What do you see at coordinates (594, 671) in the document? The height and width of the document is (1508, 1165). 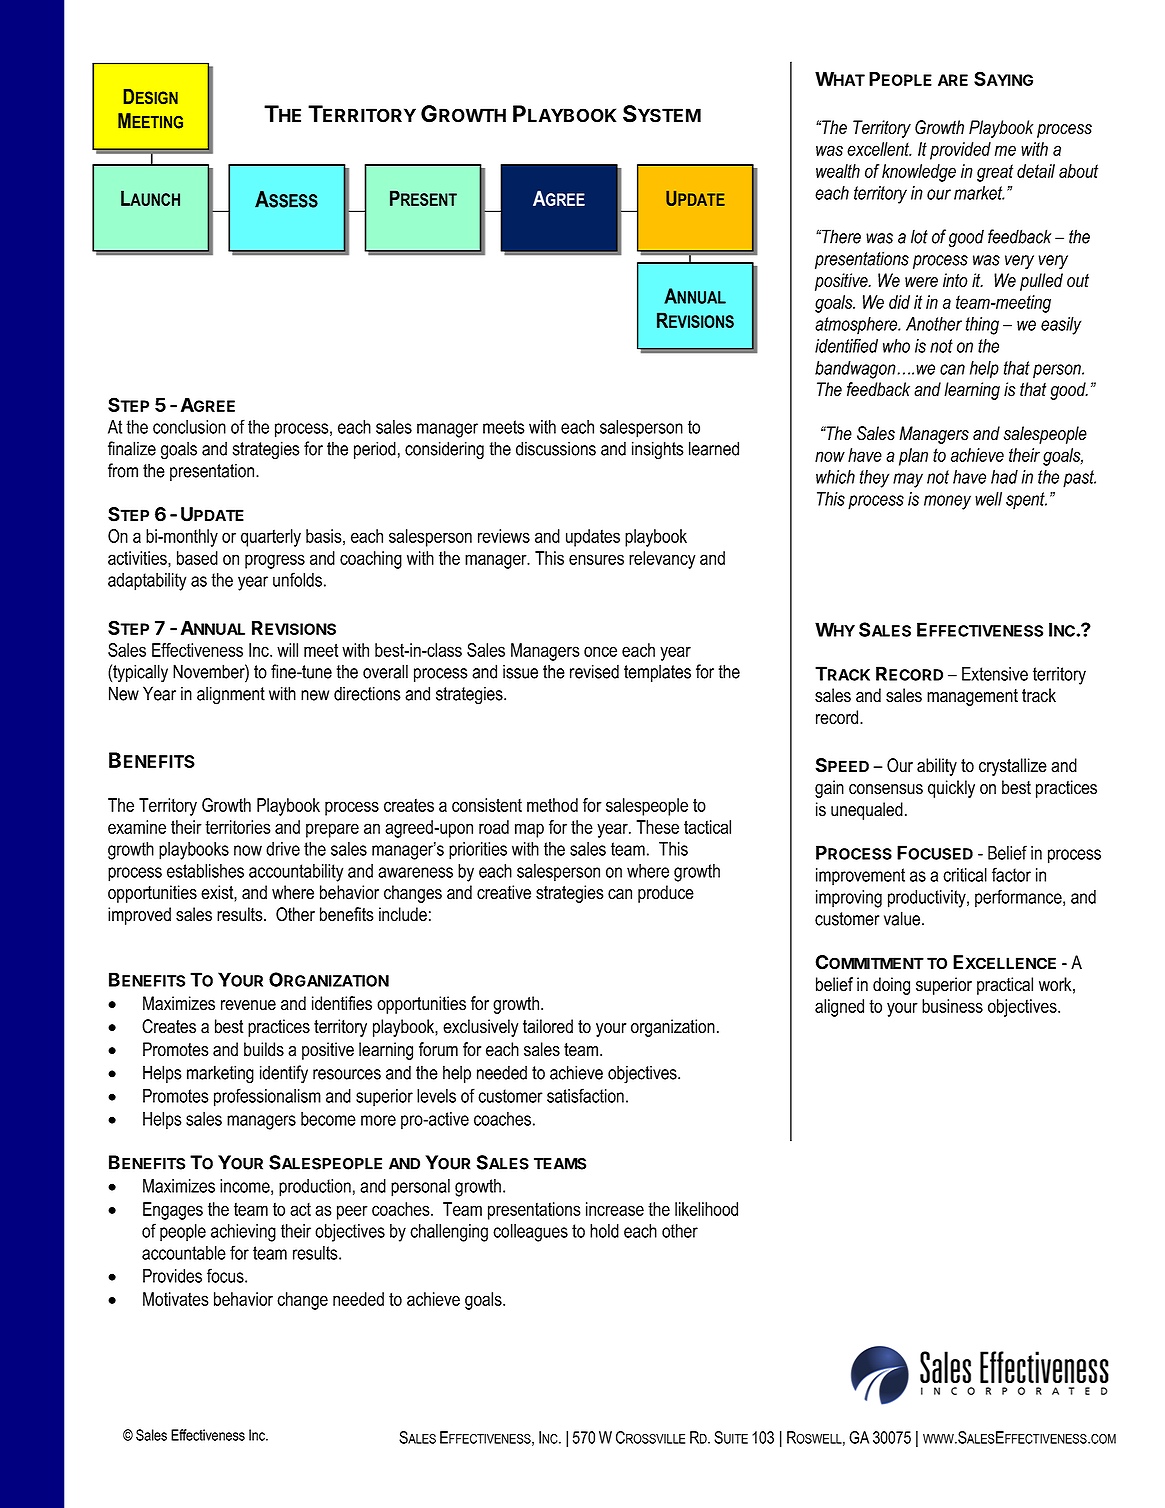 I see `revised` at bounding box center [594, 671].
